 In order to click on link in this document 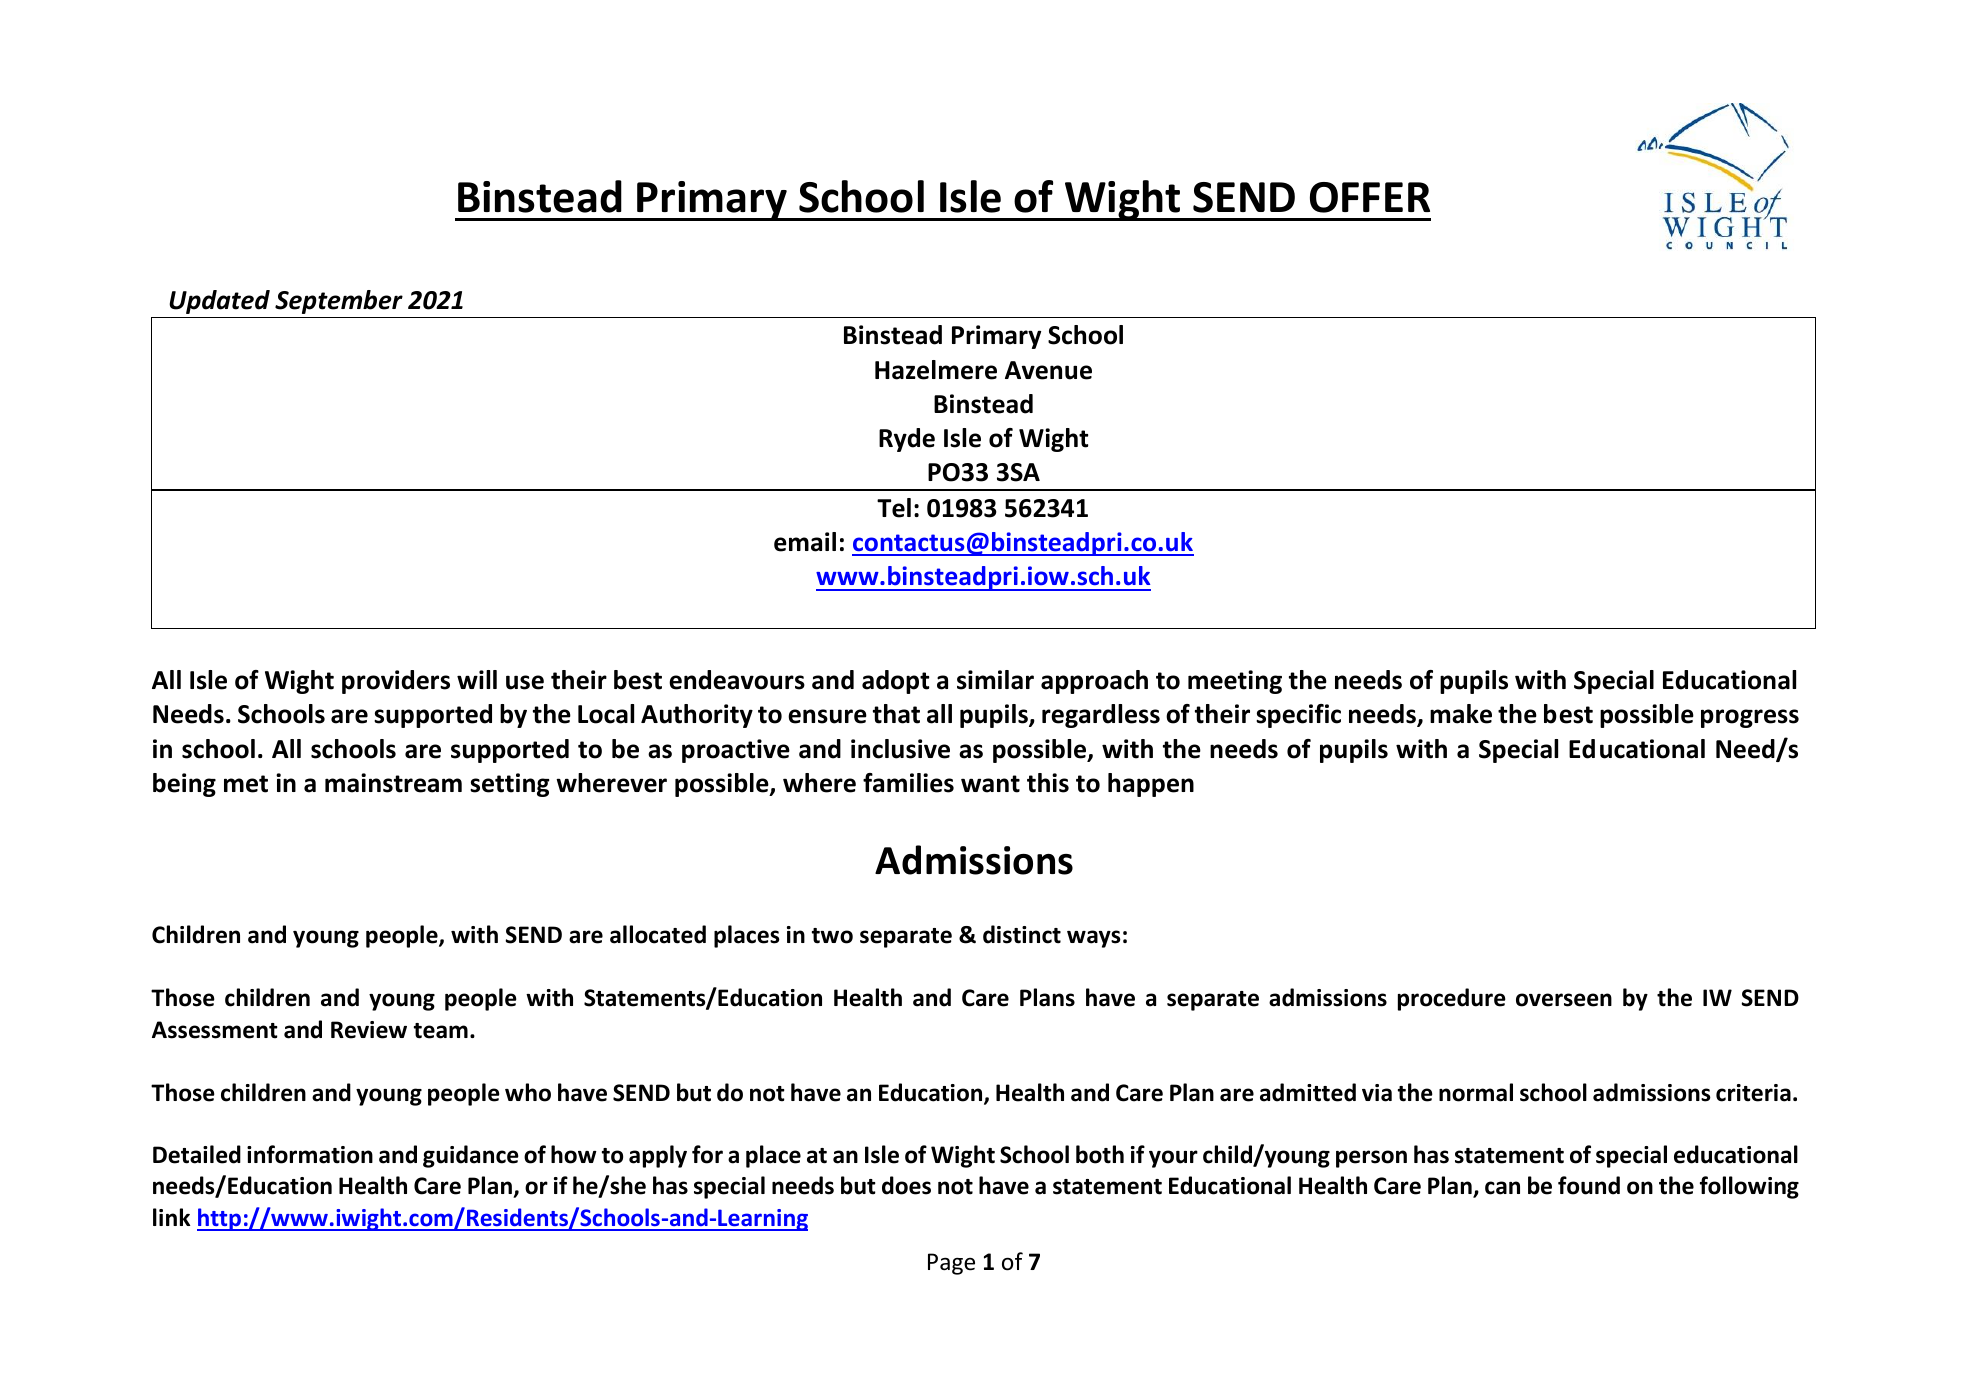, I will do `click(171, 1217)`.
